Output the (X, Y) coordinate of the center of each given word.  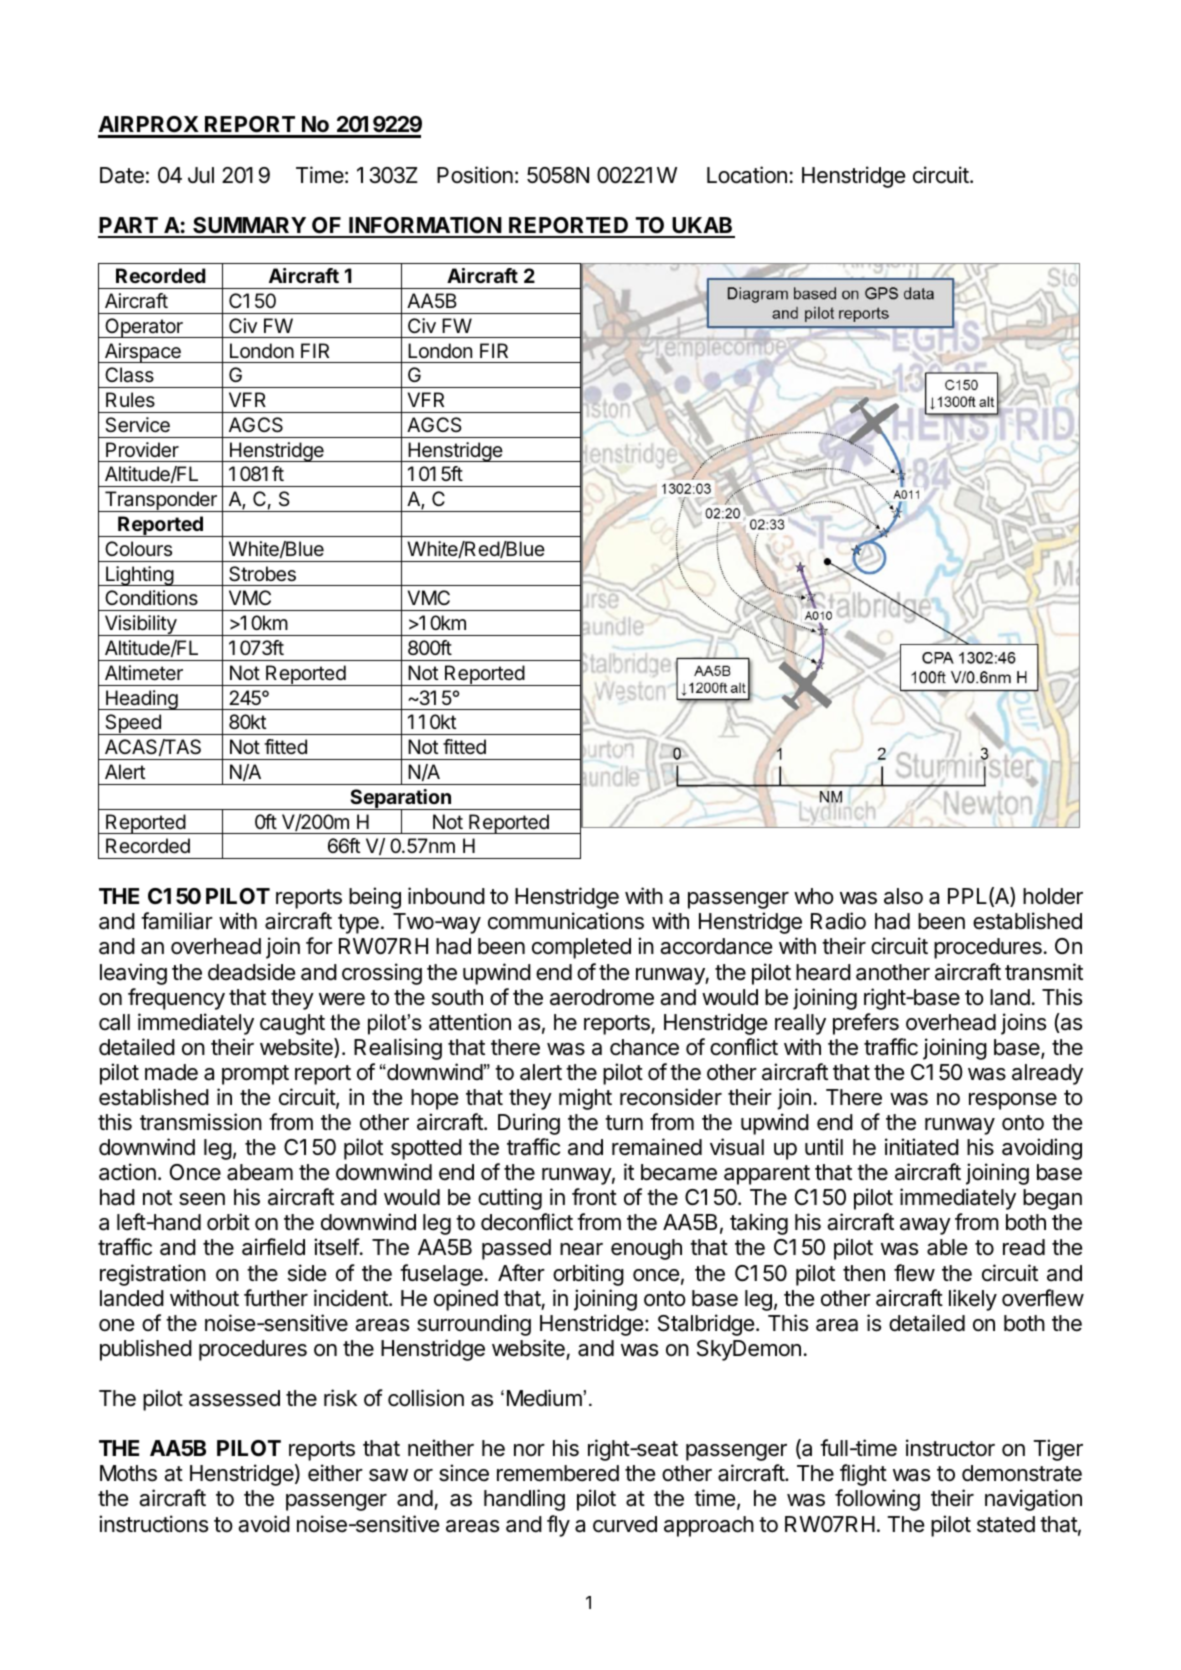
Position (475, 175)
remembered (558, 1473)
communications (566, 921)
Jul (201, 175)
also (903, 896)
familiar (177, 921)
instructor (950, 1448)
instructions (153, 1524)
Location (747, 175)
